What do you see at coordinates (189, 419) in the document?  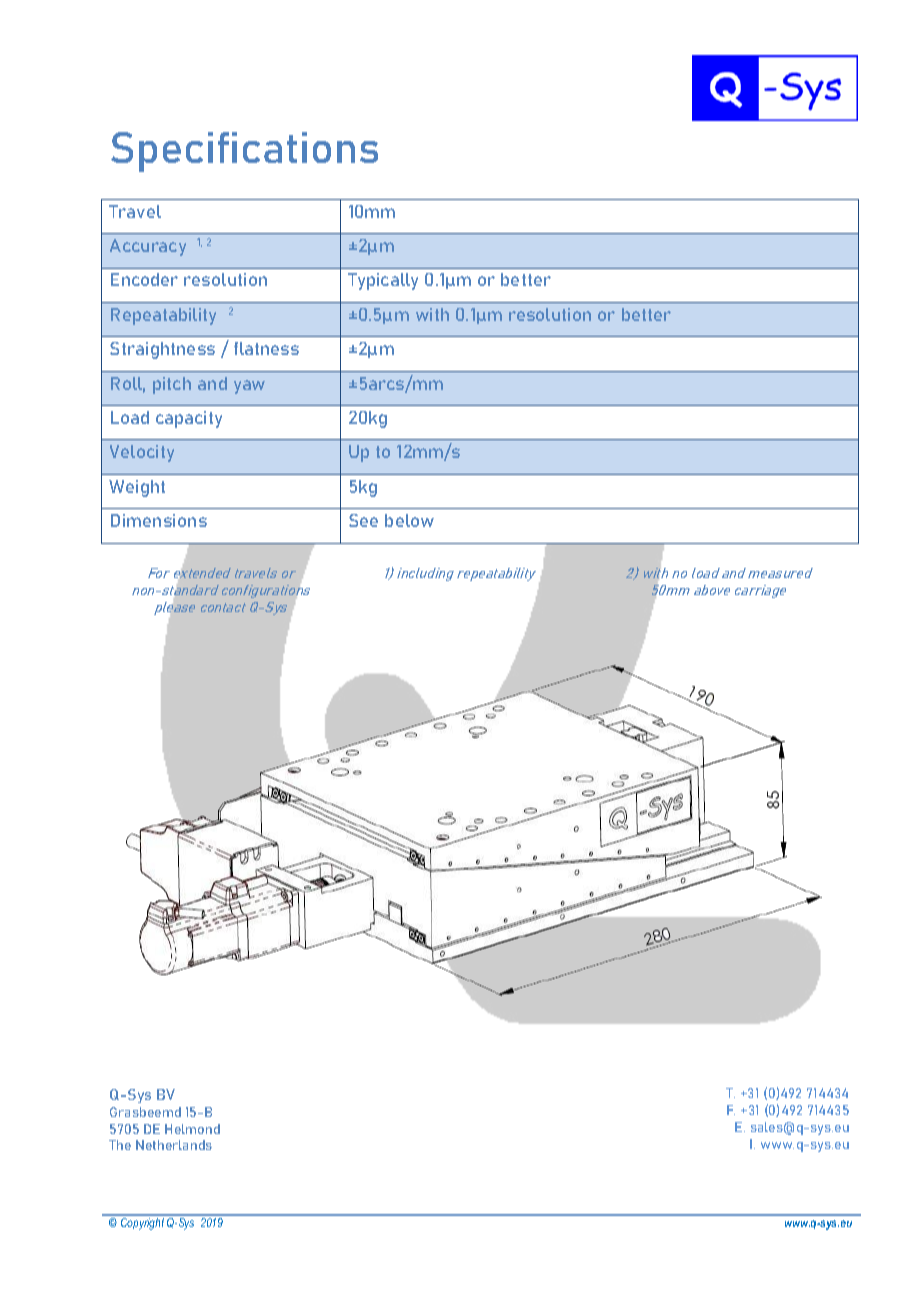 I see `capacity` at bounding box center [189, 419].
